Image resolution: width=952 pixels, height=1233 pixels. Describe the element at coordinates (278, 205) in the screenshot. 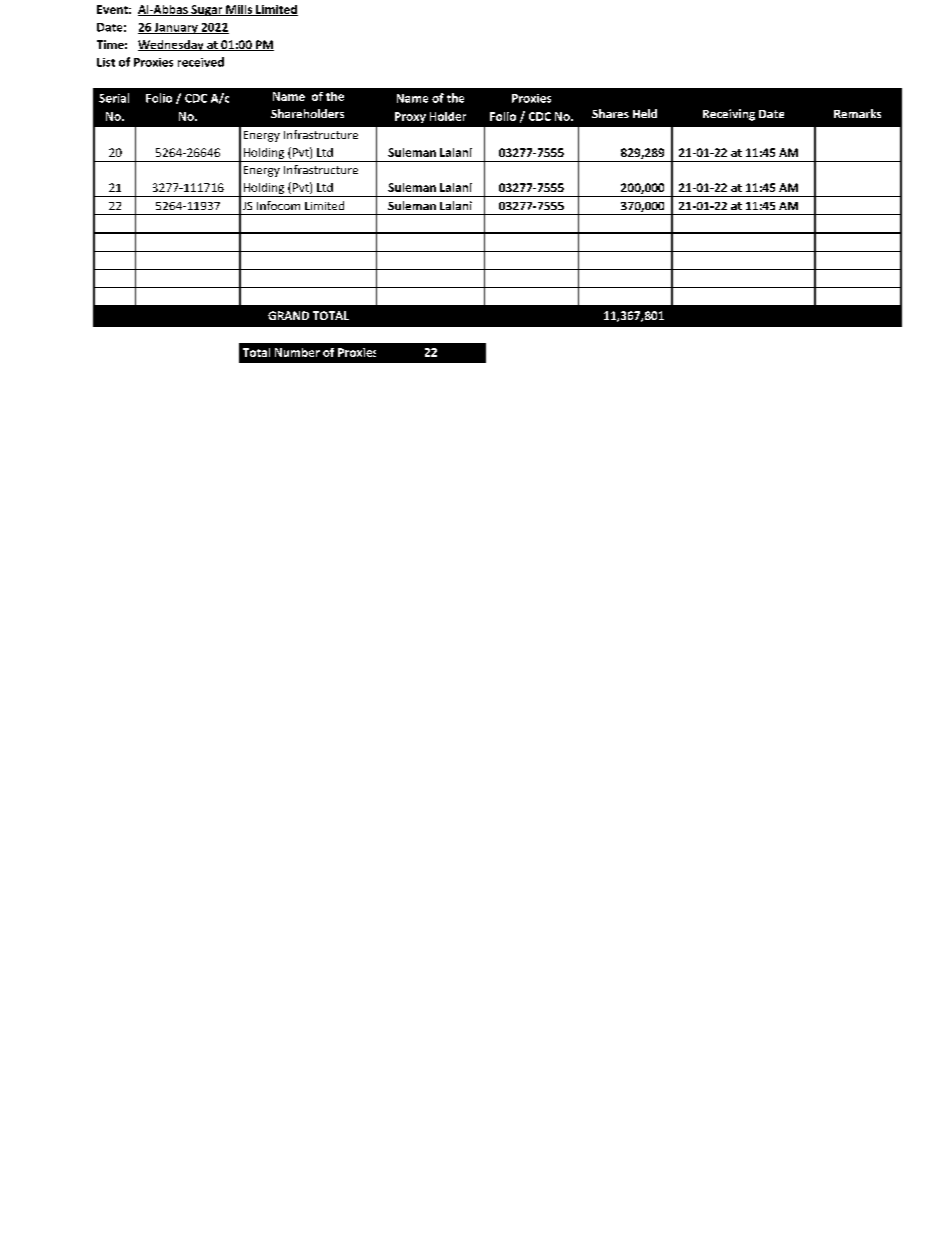

I see `Infocom` at that location.
